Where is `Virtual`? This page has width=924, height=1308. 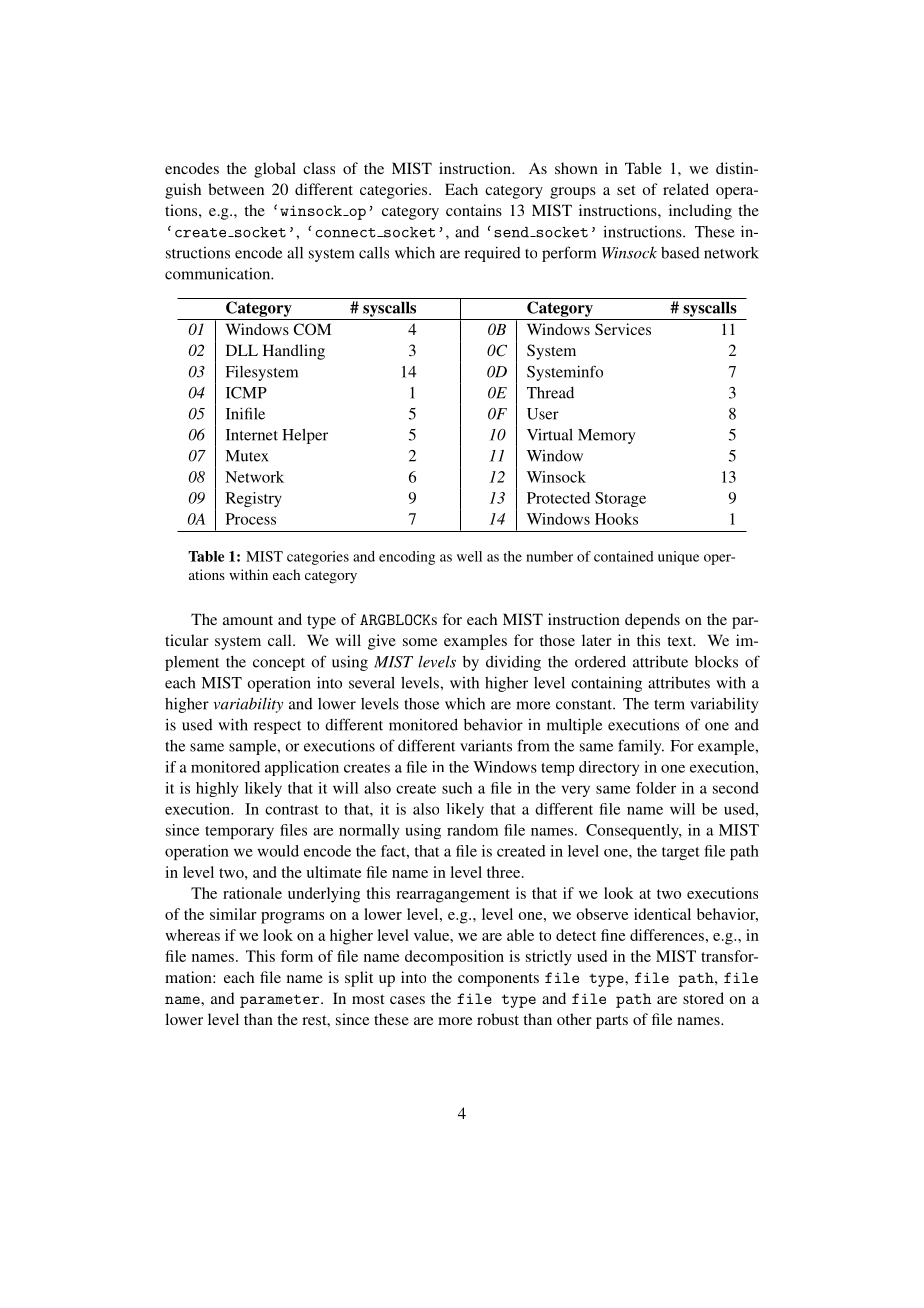
Virtual is located at coordinates (550, 435).
